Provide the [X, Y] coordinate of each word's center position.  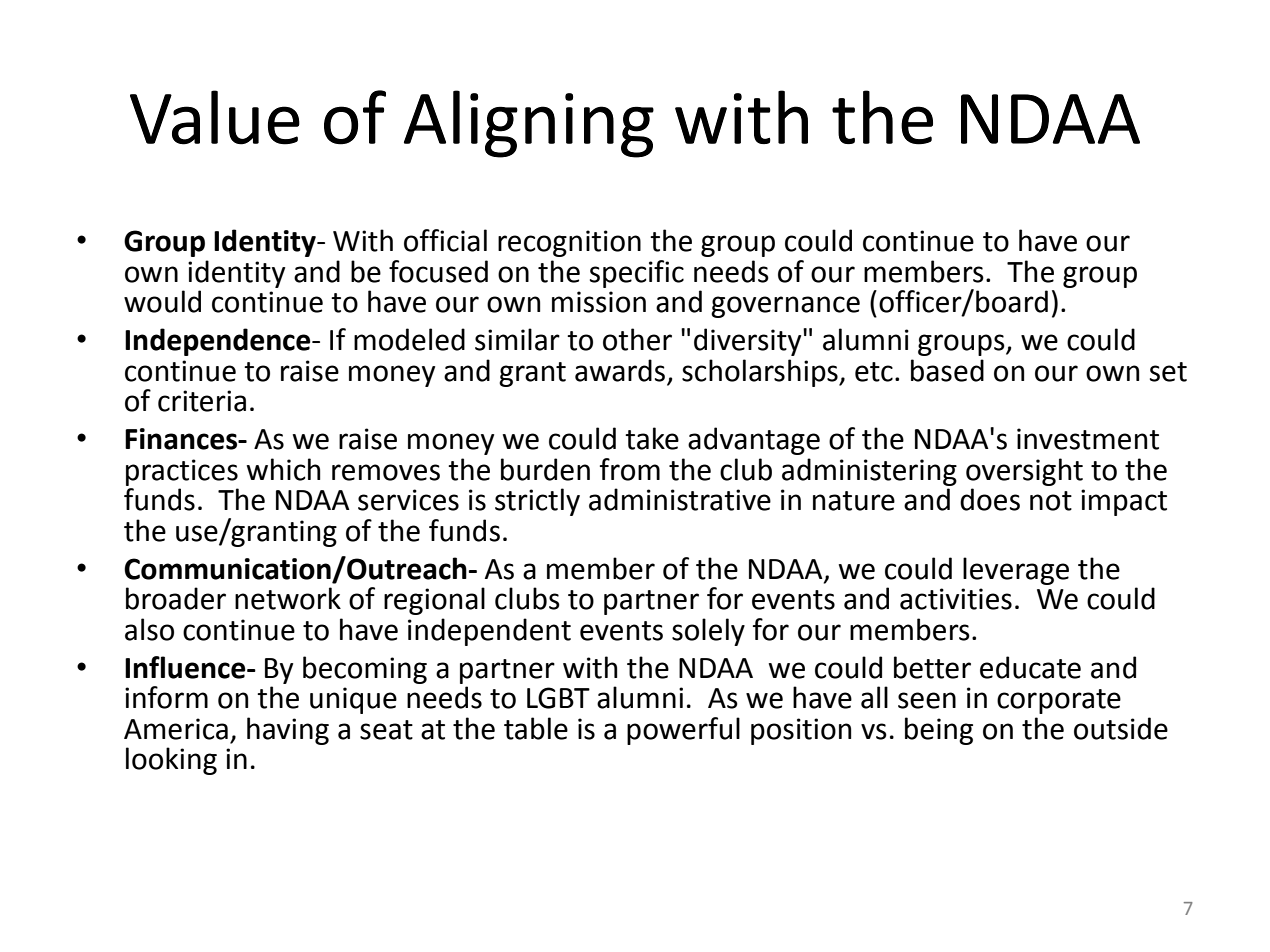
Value [215, 117]
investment [1088, 439]
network [288, 598]
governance [785, 307]
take [652, 438]
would [162, 301]
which [284, 469]
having [288, 731]
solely [708, 632]
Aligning [529, 124]
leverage [1016, 571]
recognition [569, 243]
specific [637, 274]
